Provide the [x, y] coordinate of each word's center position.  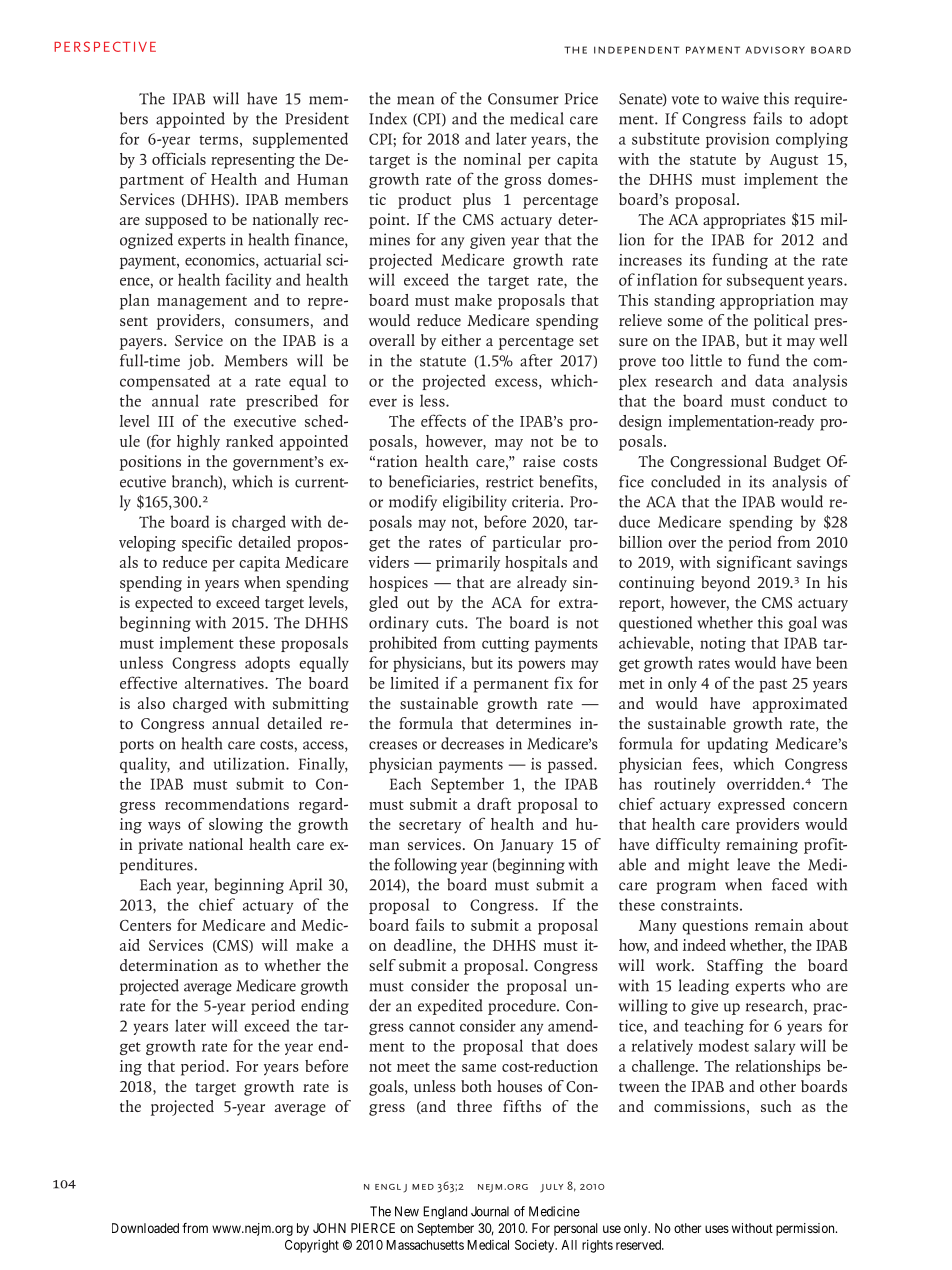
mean [415, 100]
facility [248, 281]
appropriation [767, 302]
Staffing [735, 967]
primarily [468, 564]
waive [740, 98]
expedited [450, 1007]
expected [164, 604]
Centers [145, 925]
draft [494, 803]
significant [754, 563]
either [461, 340]
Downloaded [145, 1228]
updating [737, 745]
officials [179, 158]
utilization [250, 763]
